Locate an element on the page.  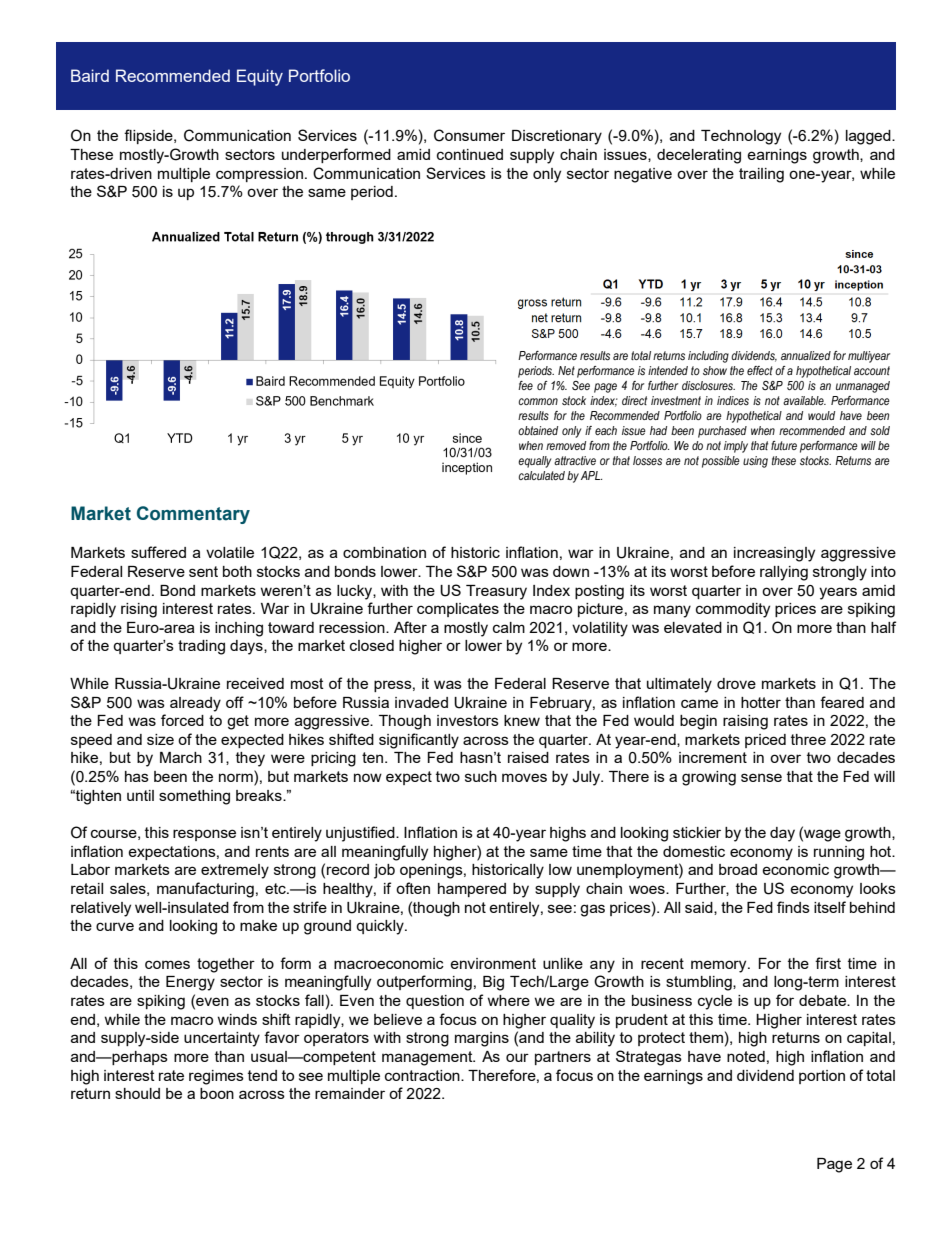
response is located at coordinates (204, 835).
